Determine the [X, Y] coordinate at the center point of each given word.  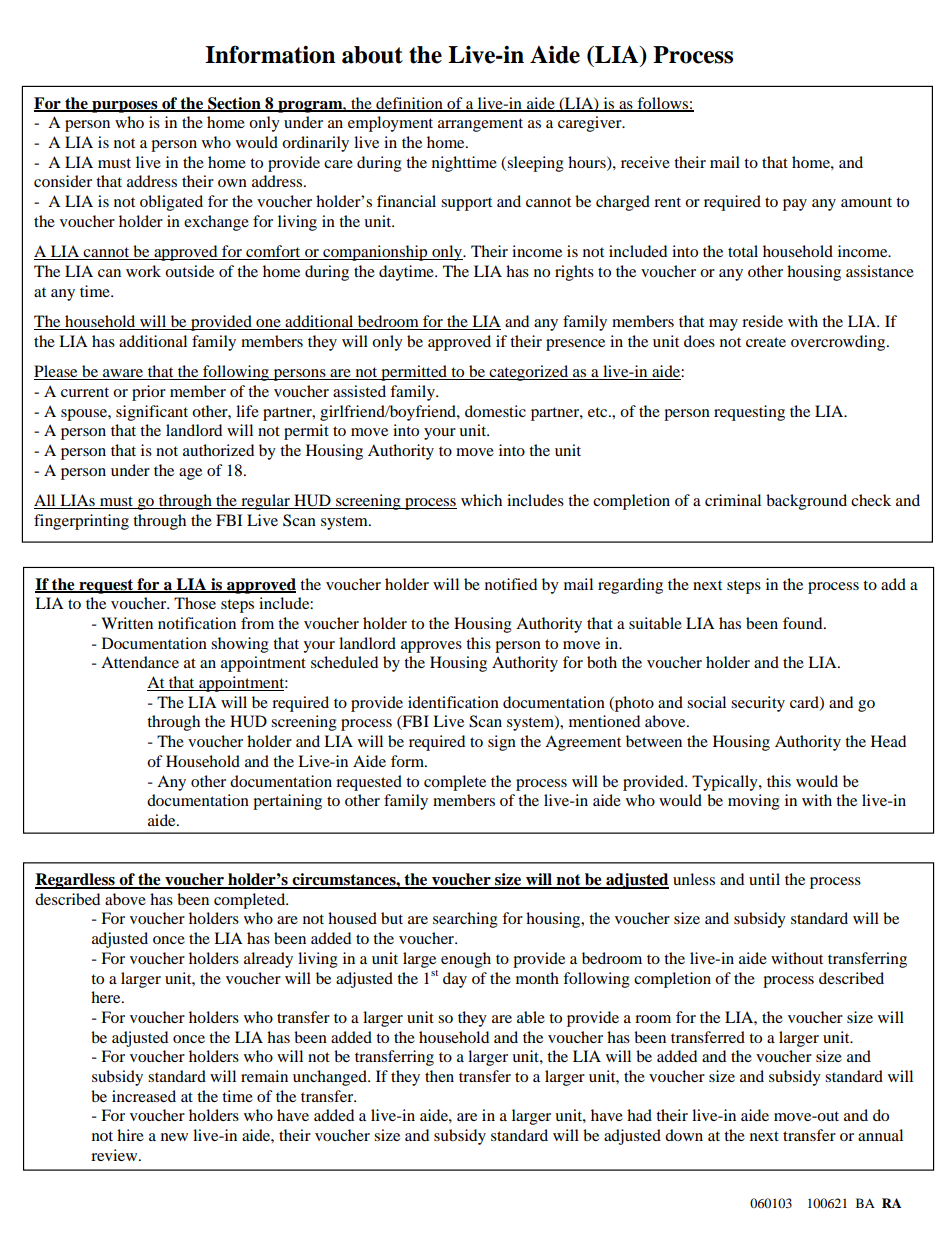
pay [795, 205]
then [439, 1076]
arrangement [480, 125]
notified [511, 584]
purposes [125, 107]
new [174, 1137]
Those [195, 603]
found [804, 623]
